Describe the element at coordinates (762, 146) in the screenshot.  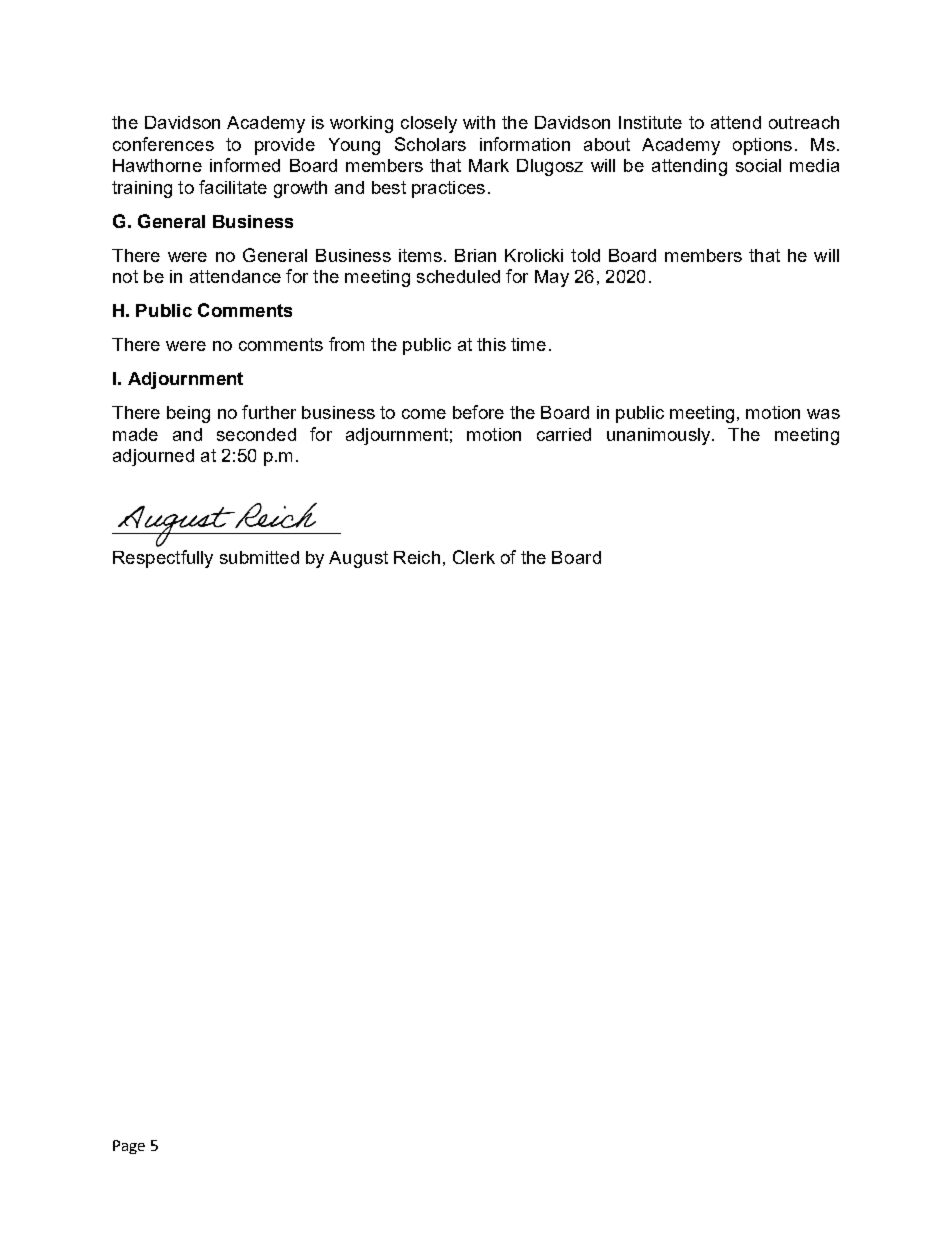
I see `options` at that location.
